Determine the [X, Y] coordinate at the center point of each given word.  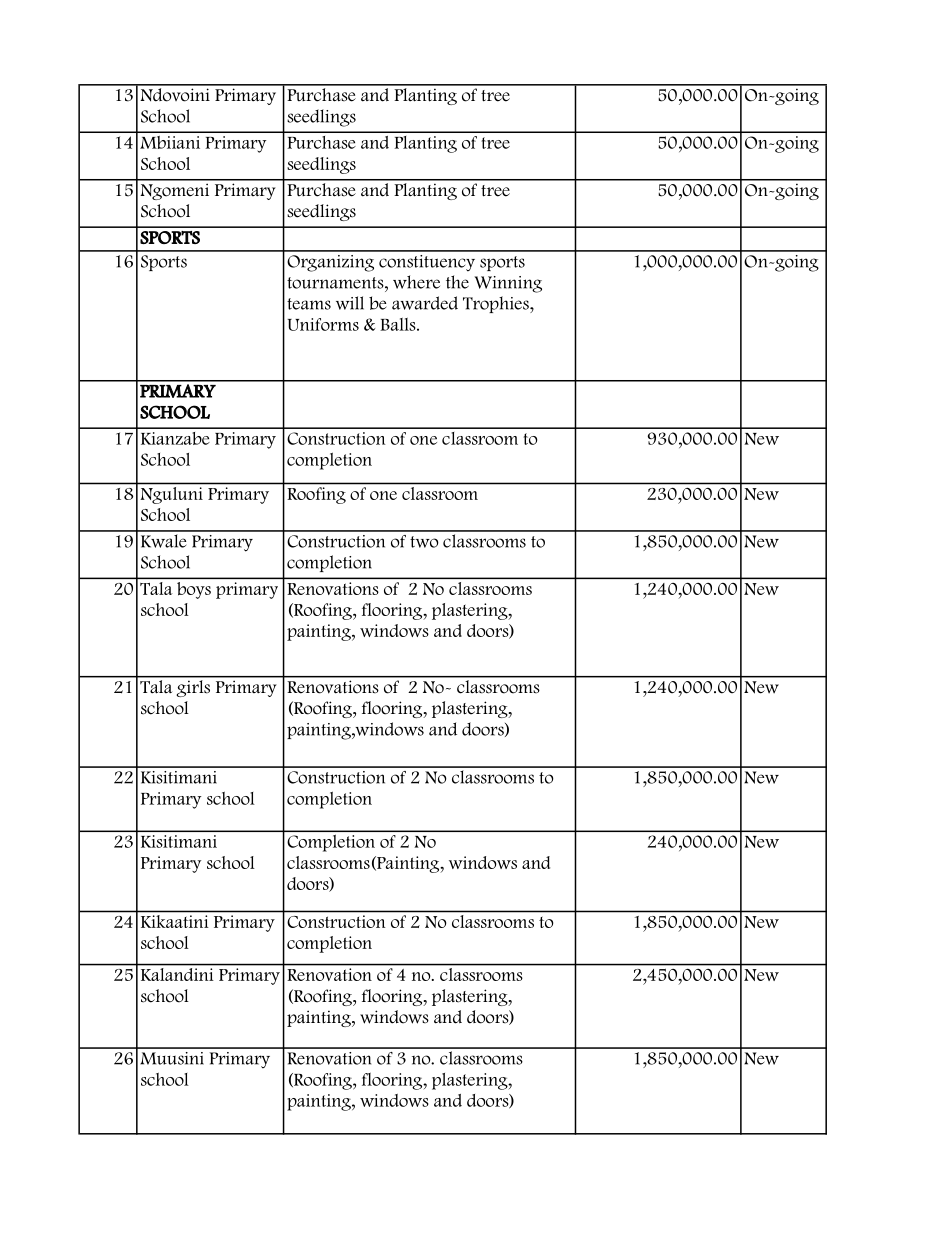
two [424, 542]
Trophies [497, 304]
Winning [508, 284]
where [416, 282]
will [350, 303]
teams [309, 304]
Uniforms [323, 324]
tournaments [336, 283]
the [457, 282]
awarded [425, 303]
